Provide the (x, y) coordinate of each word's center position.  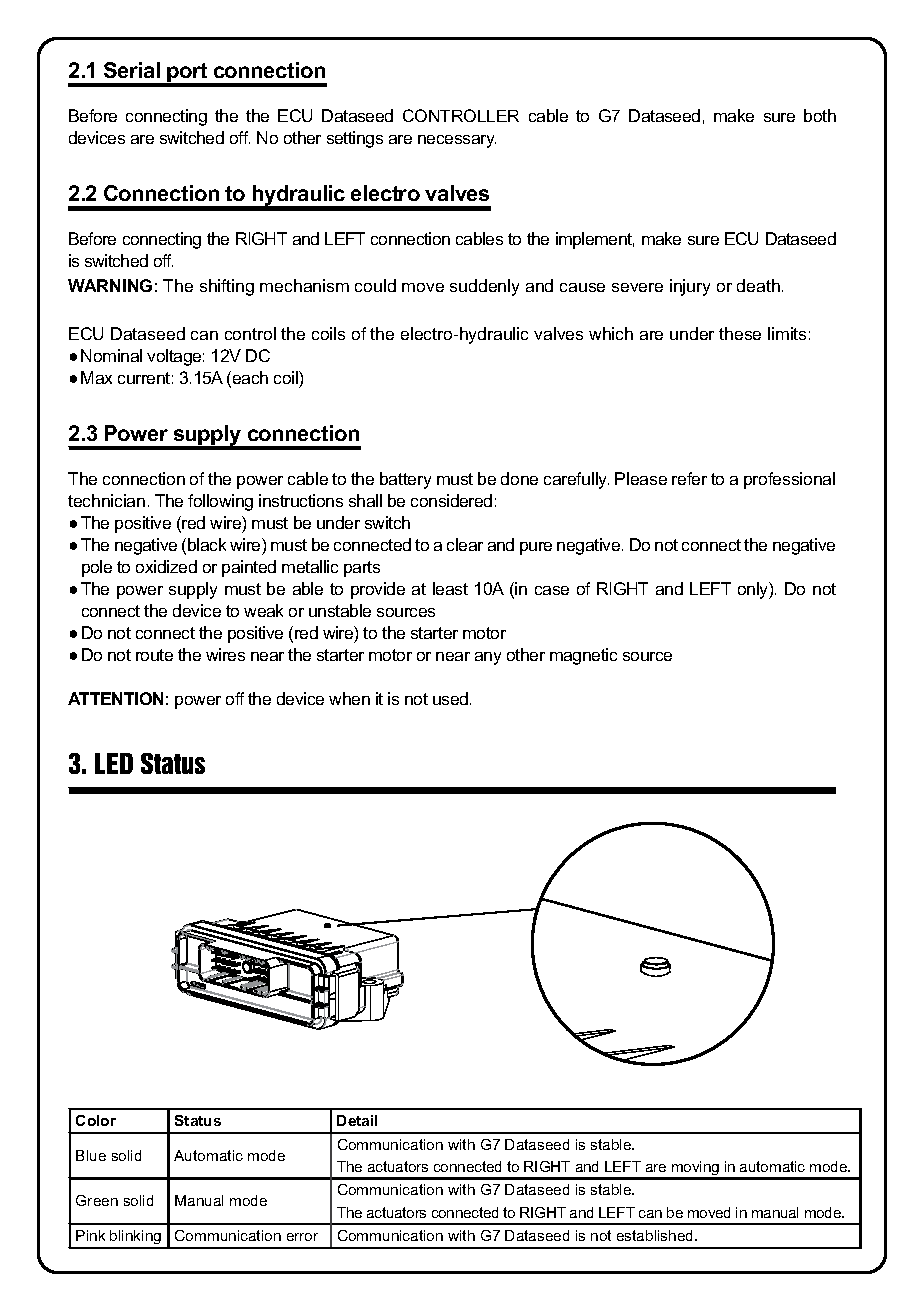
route (154, 655)
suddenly (484, 287)
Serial (132, 70)
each (250, 377)
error (302, 1237)
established (656, 1235)
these (740, 333)
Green (97, 1200)
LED (114, 763)
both (820, 115)
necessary (457, 141)
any (488, 658)
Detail (357, 1120)
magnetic (583, 656)
